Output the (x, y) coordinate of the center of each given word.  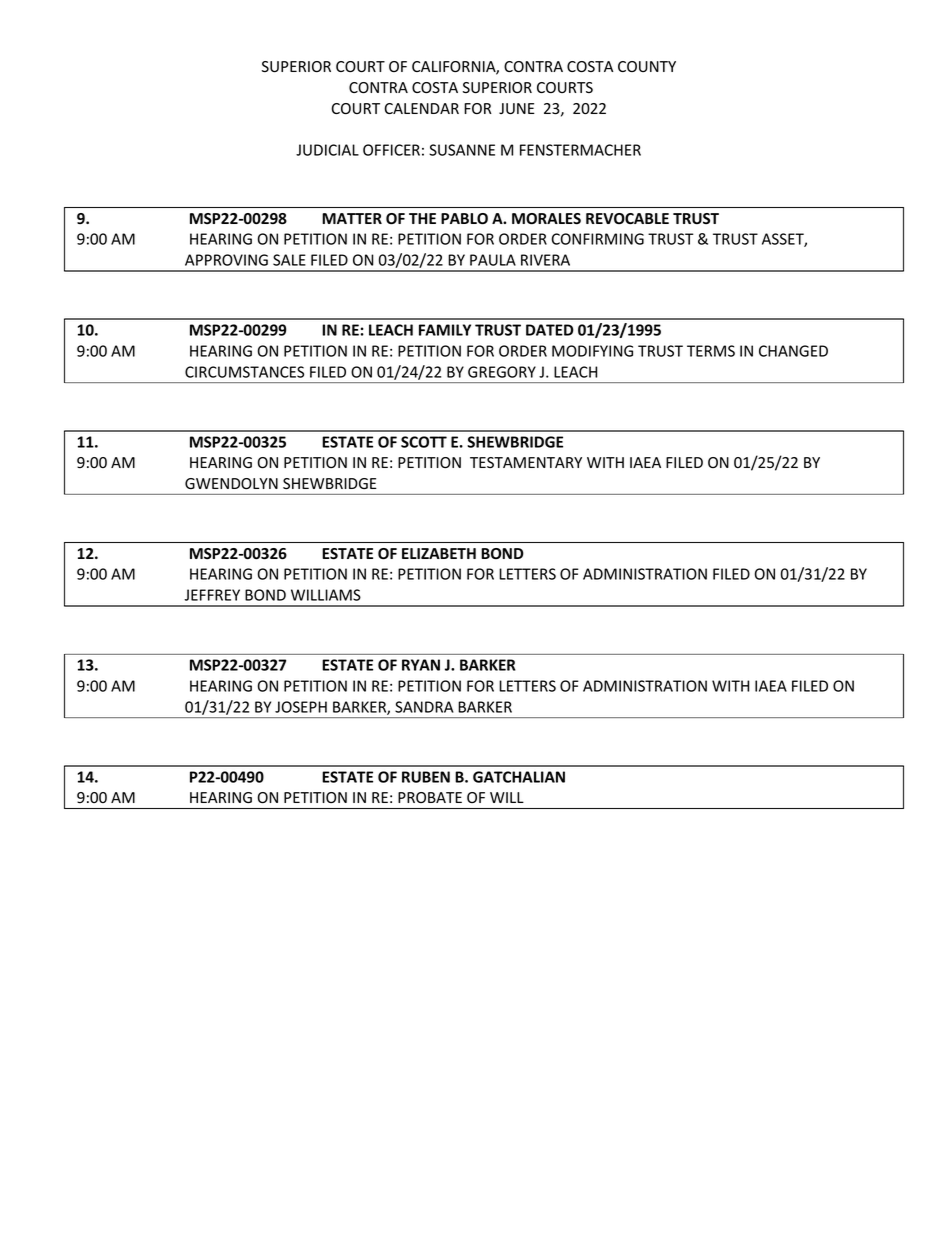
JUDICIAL (327, 150)
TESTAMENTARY (526, 462)
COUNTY (647, 66)
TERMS (711, 351)
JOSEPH (301, 707)
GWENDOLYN (231, 483)
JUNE (517, 109)
